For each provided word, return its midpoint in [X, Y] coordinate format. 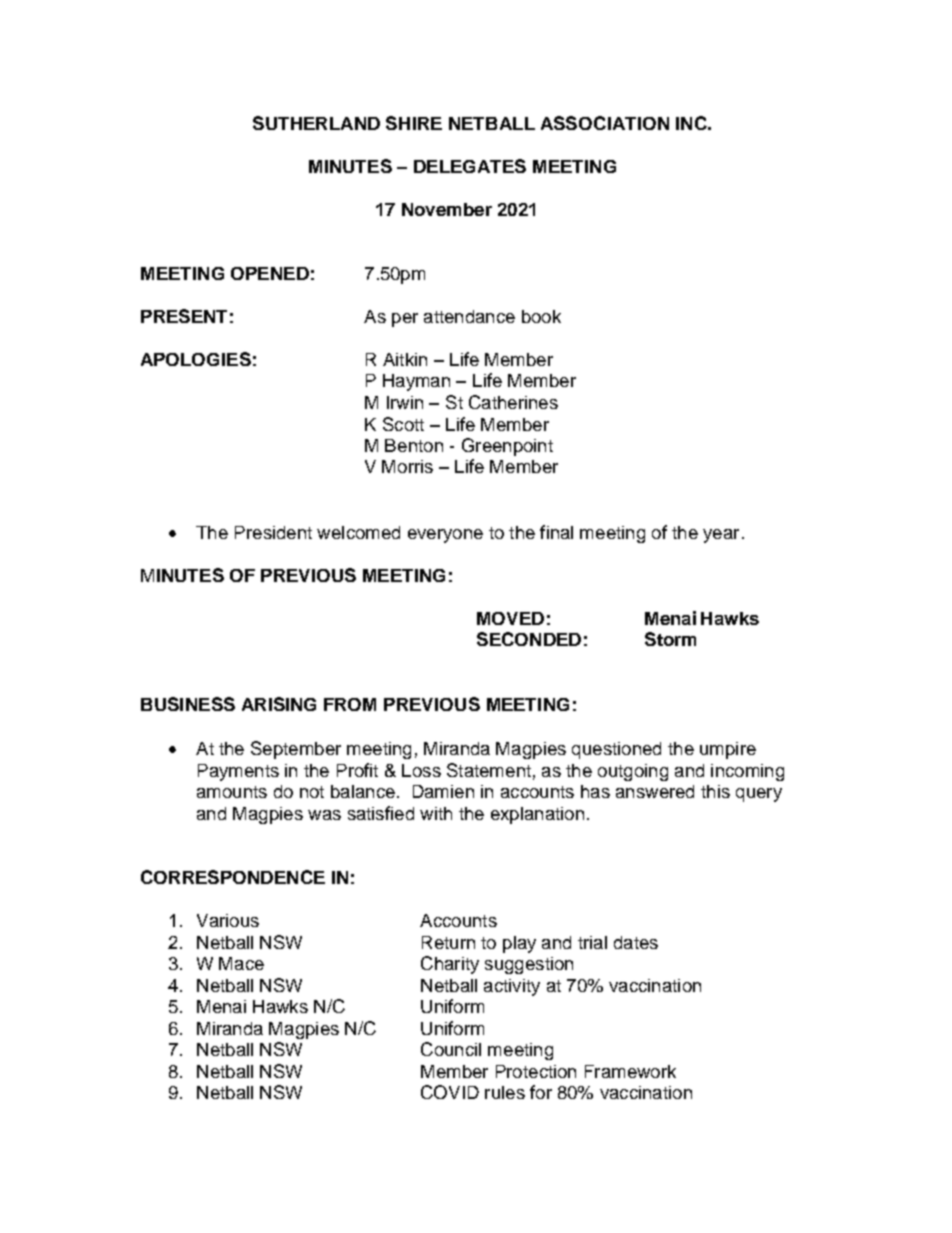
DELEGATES [470, 166]
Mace [241, 963]
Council [451, 1049]
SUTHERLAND [316, 123]
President [273, 532]
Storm [670, 639]
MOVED [510, 618]
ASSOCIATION [605, 123]
